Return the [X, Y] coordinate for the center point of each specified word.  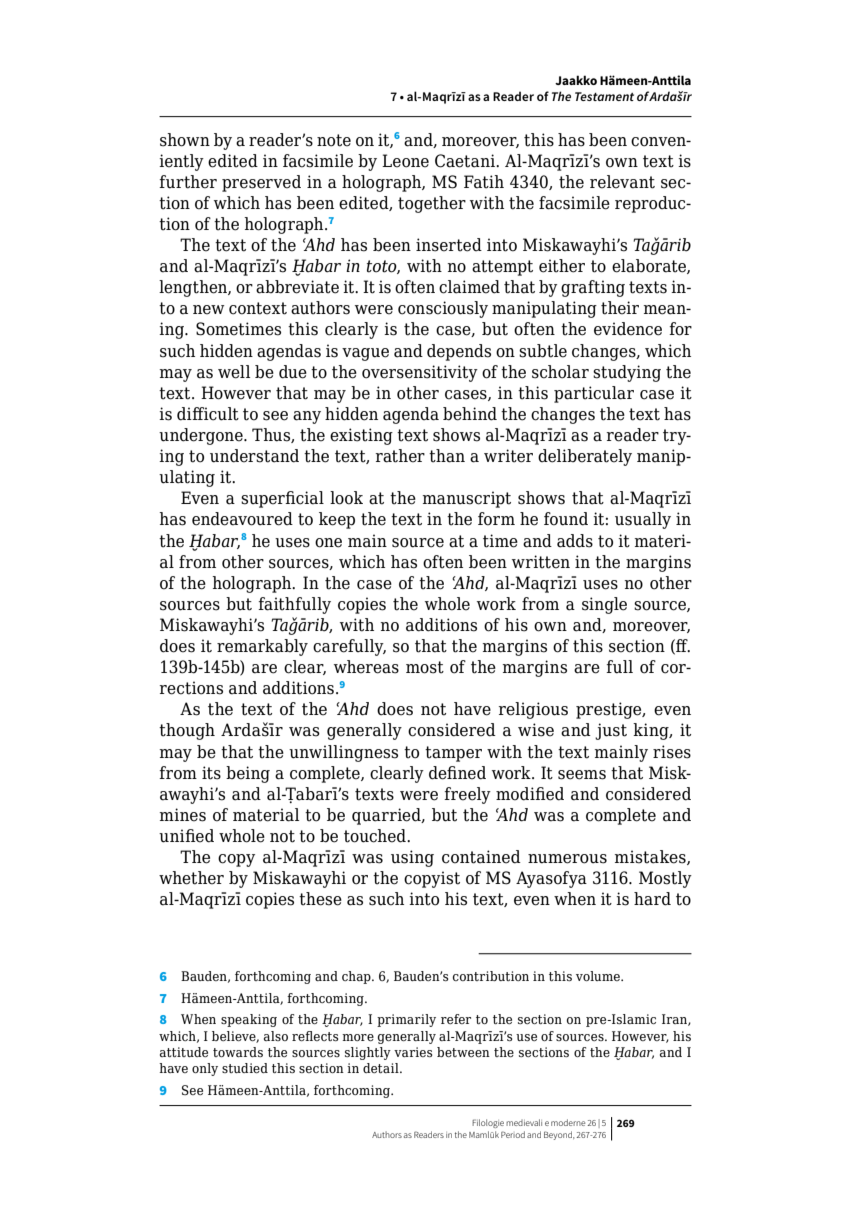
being [248, 774]
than [447, 456]
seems [582, 775]
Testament [604, 96]
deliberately [585, 457]
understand [254, 456]
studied [245, 1068]
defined [457, 773]
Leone [405, 161]
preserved [261, 183]
